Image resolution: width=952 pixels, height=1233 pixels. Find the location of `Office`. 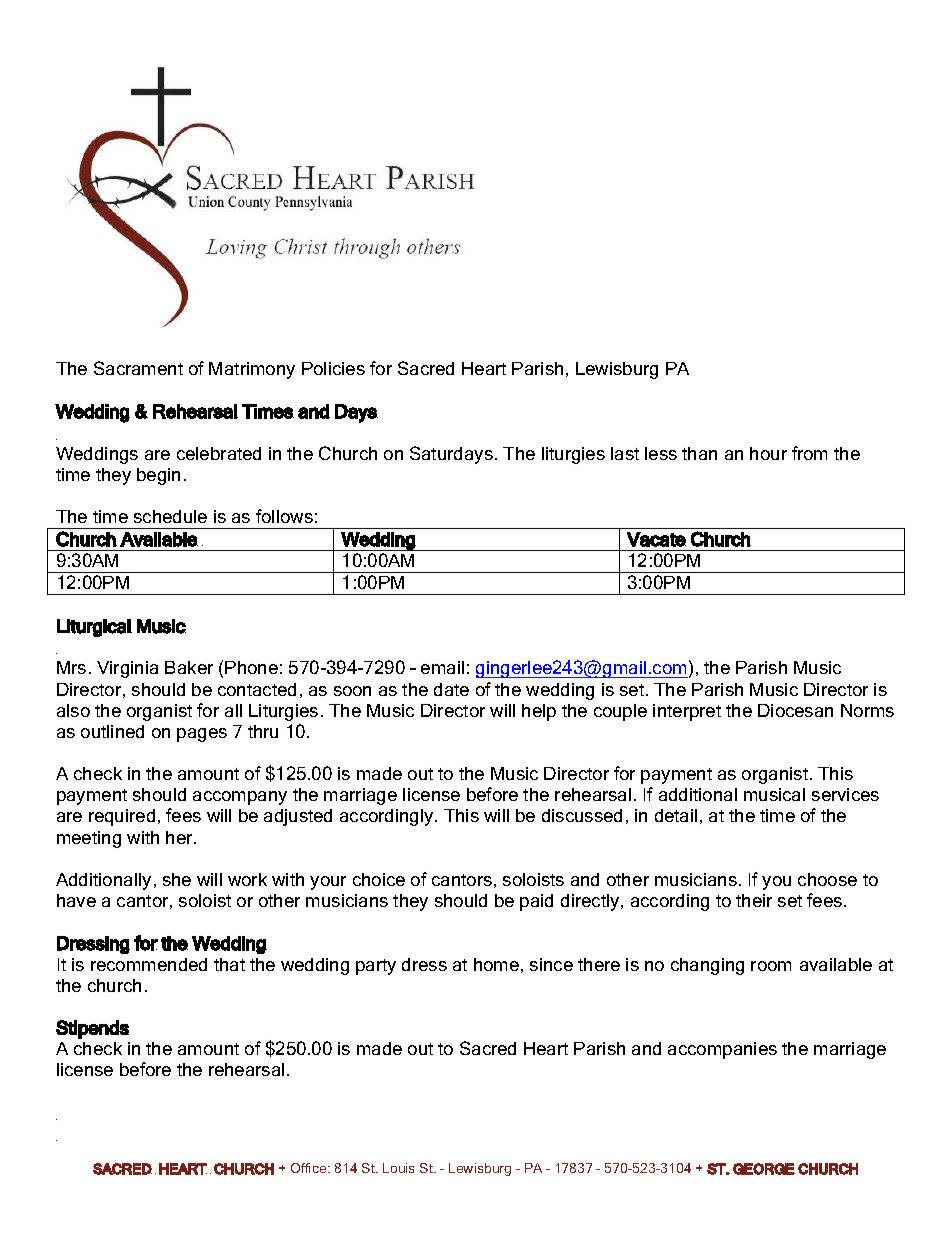

Office is located at coordinates (310, 1168).
